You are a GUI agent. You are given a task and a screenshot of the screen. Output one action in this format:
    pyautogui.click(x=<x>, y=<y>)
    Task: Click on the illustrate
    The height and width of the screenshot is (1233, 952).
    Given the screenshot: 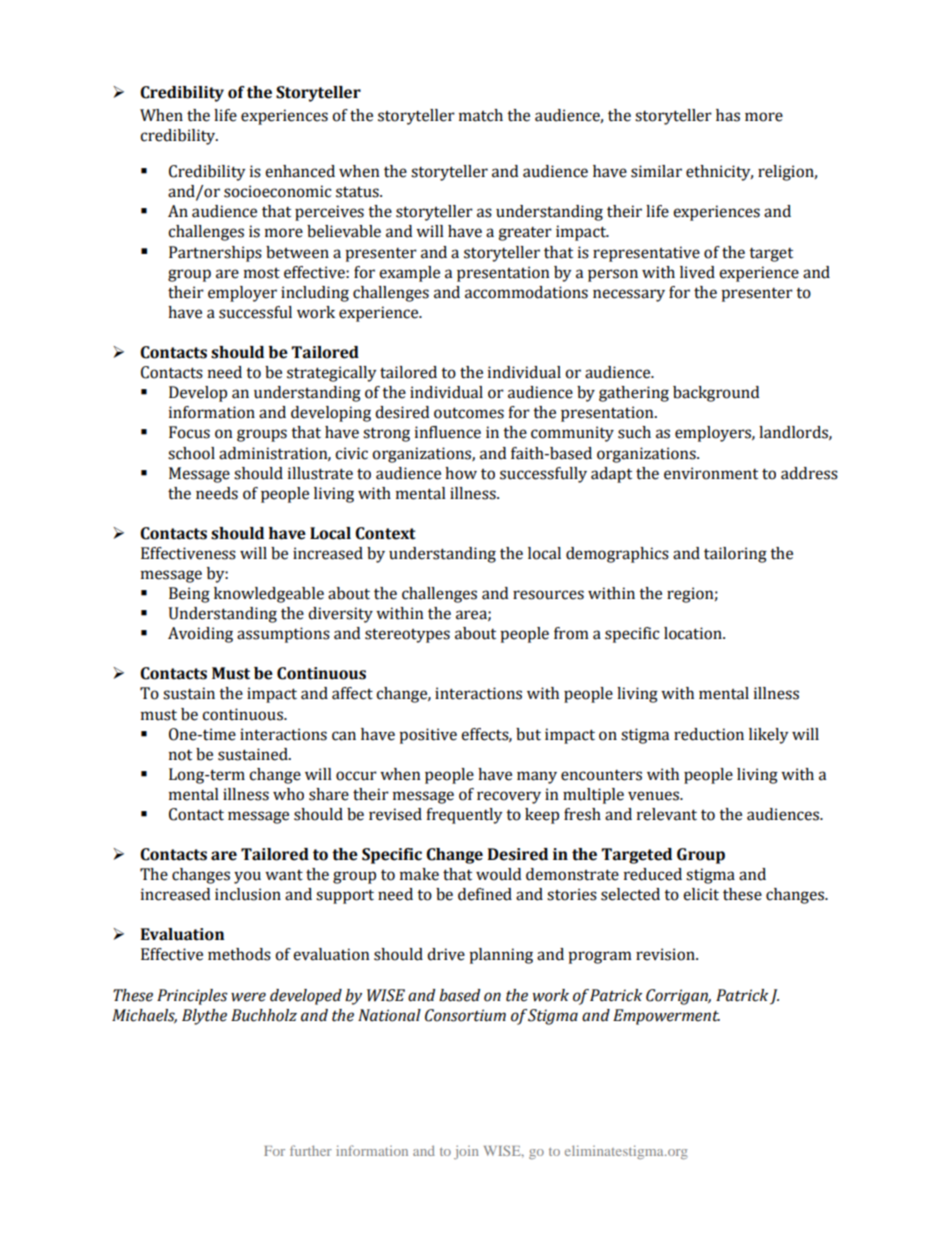 What is the action you would take?
    pyautogui.click(x=320, y=473)
